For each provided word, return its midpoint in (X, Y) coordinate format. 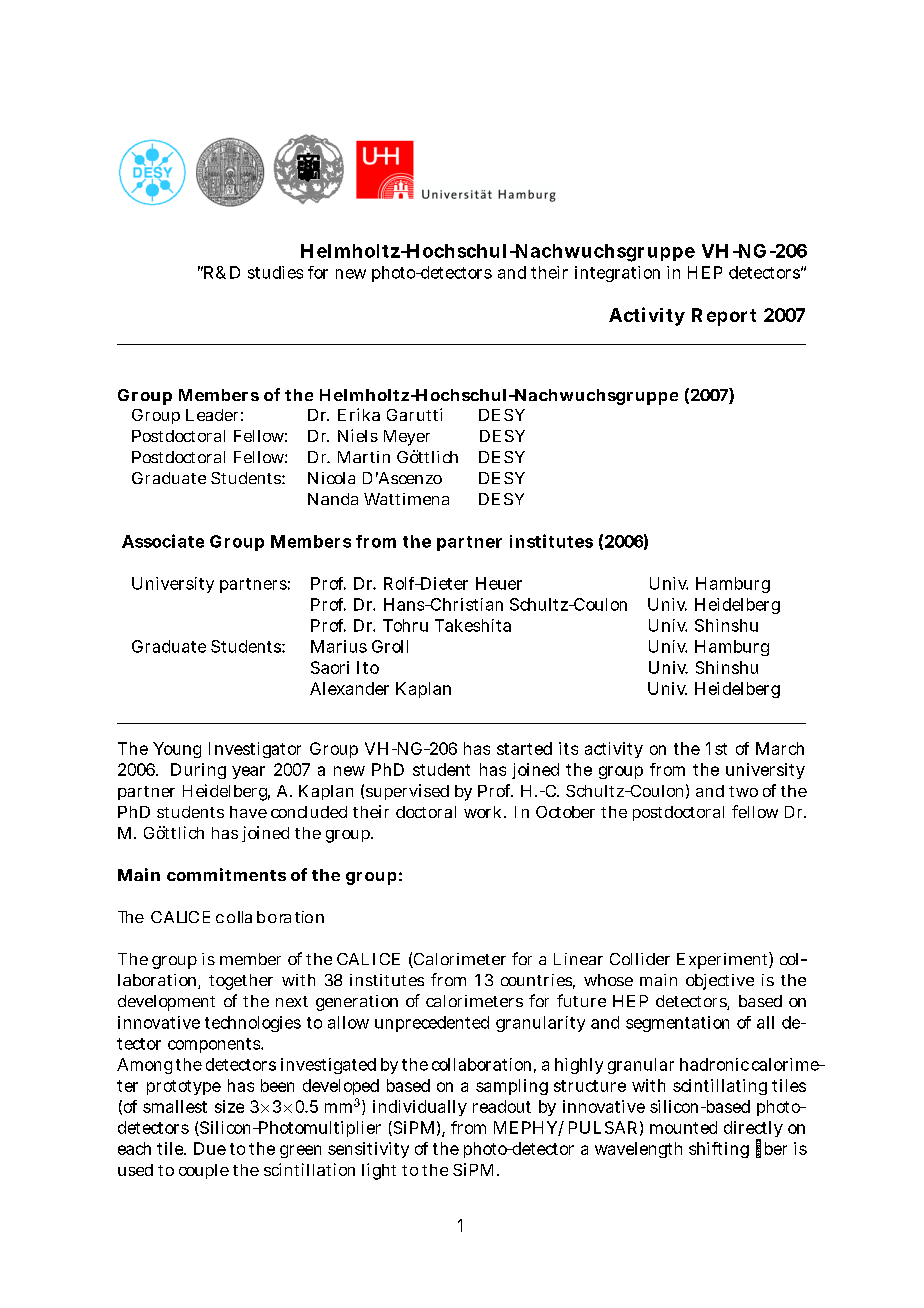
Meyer (407, 438)
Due (210, 1148)
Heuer (499, 583)
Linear (578, 959)
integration (617, 274)
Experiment (723, 960)
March (780, 748)
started (524, 748)
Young (177, 750)
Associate (163, 541)
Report (724, 317)
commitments (226, 874)
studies (275, 272)
